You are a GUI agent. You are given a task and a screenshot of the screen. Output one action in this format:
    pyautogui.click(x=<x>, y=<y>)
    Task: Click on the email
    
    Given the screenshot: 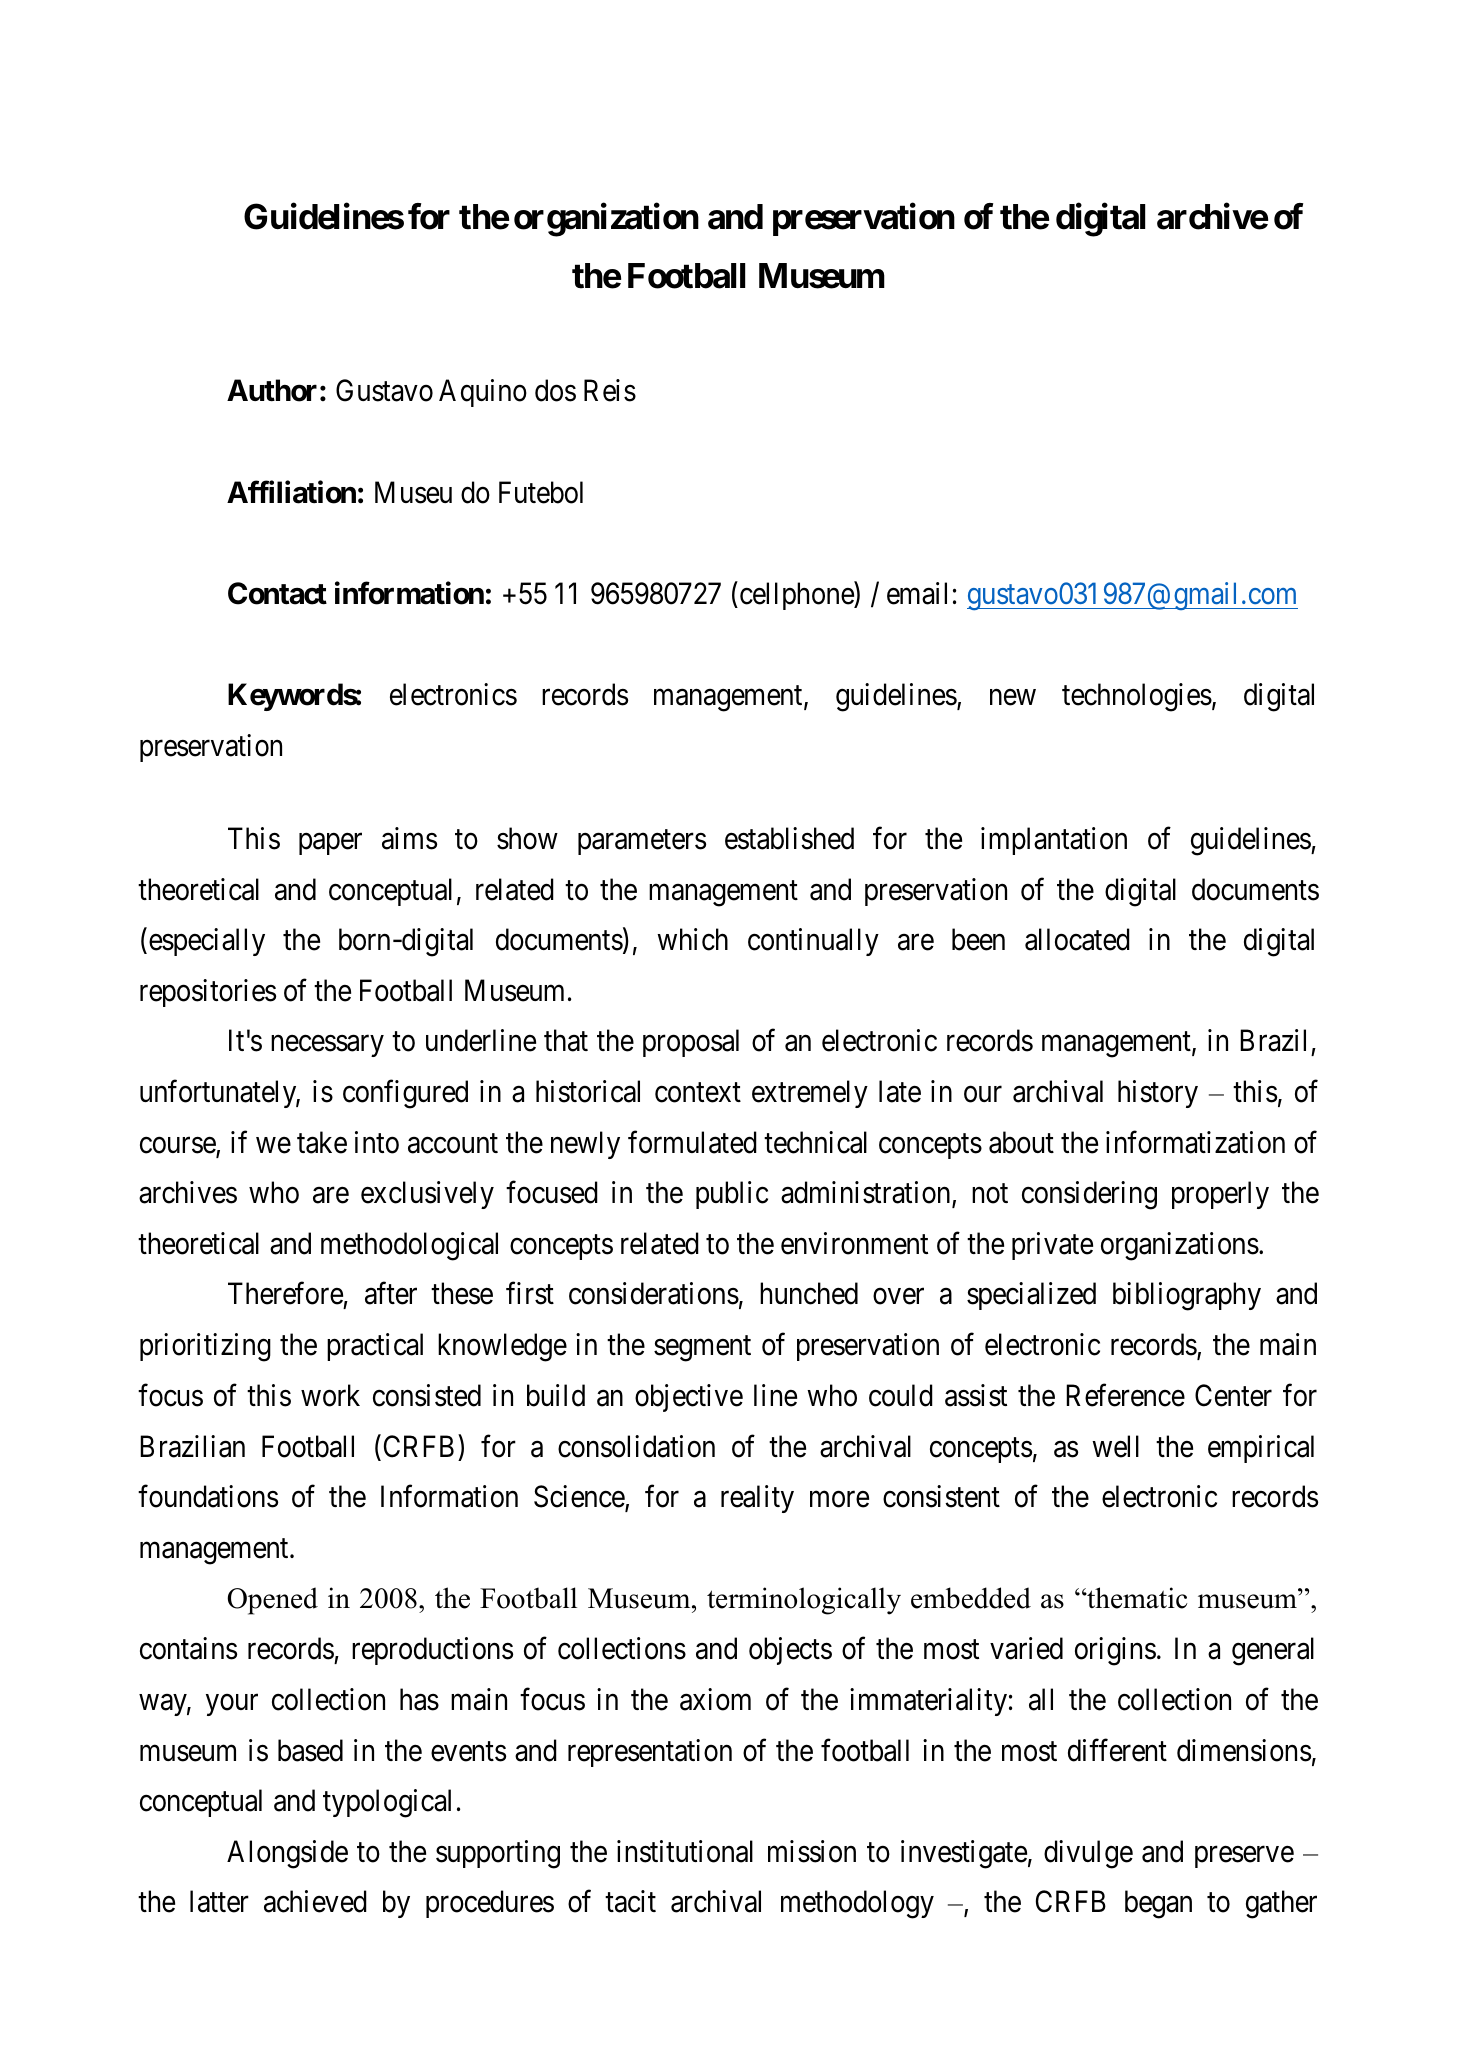 What is the action you would take?
    pyautogui.click(x=917, y=593)
